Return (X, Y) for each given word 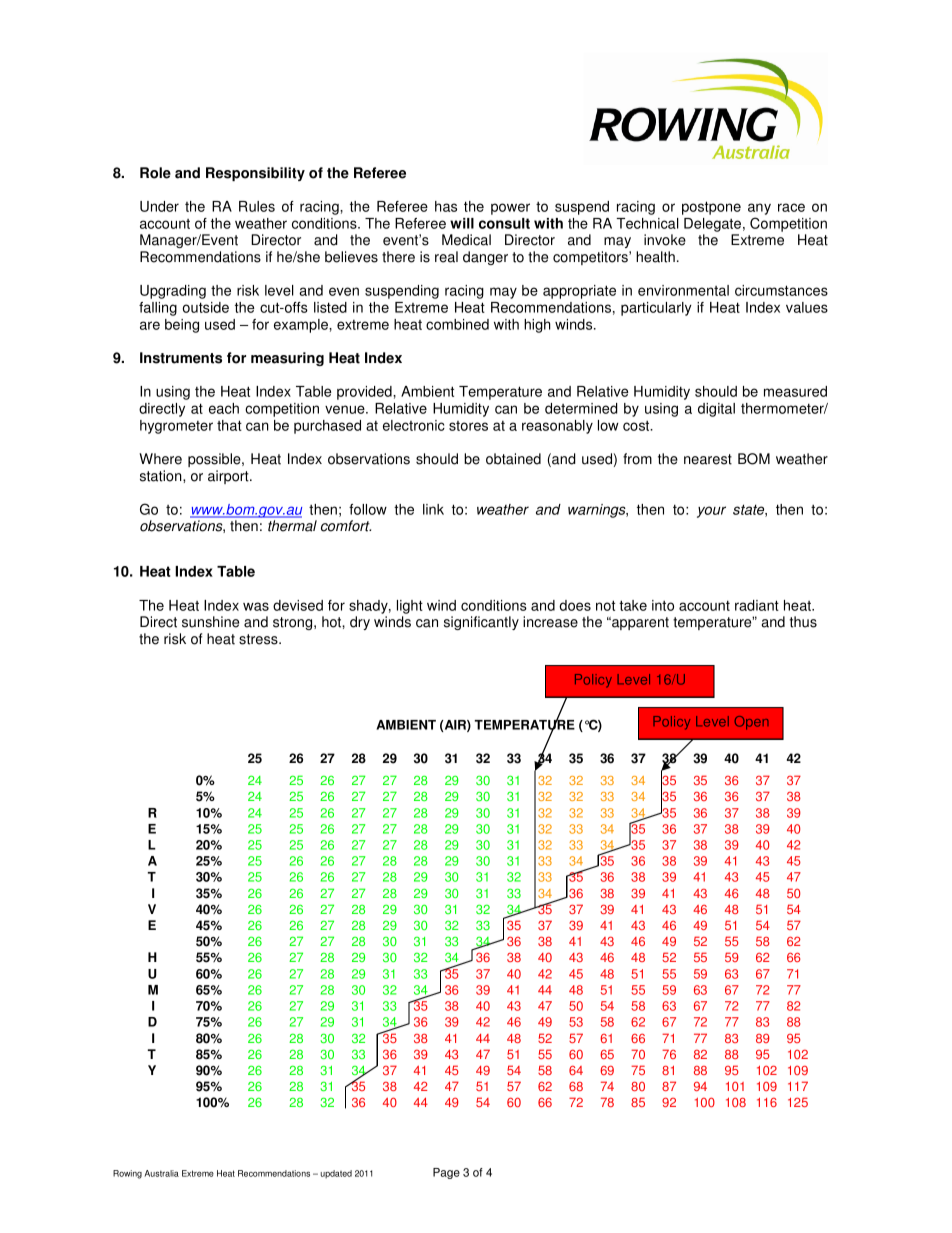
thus (803, 622)
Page (446, 1173)
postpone (711, 208)
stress (259, 639)
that (229, 425)
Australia (161, 1173)
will (462, 223)
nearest (708, 459)
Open (752, 723)
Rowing (127, 1174)
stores (468, 426)
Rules (257, 206)
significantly (481, 623)
